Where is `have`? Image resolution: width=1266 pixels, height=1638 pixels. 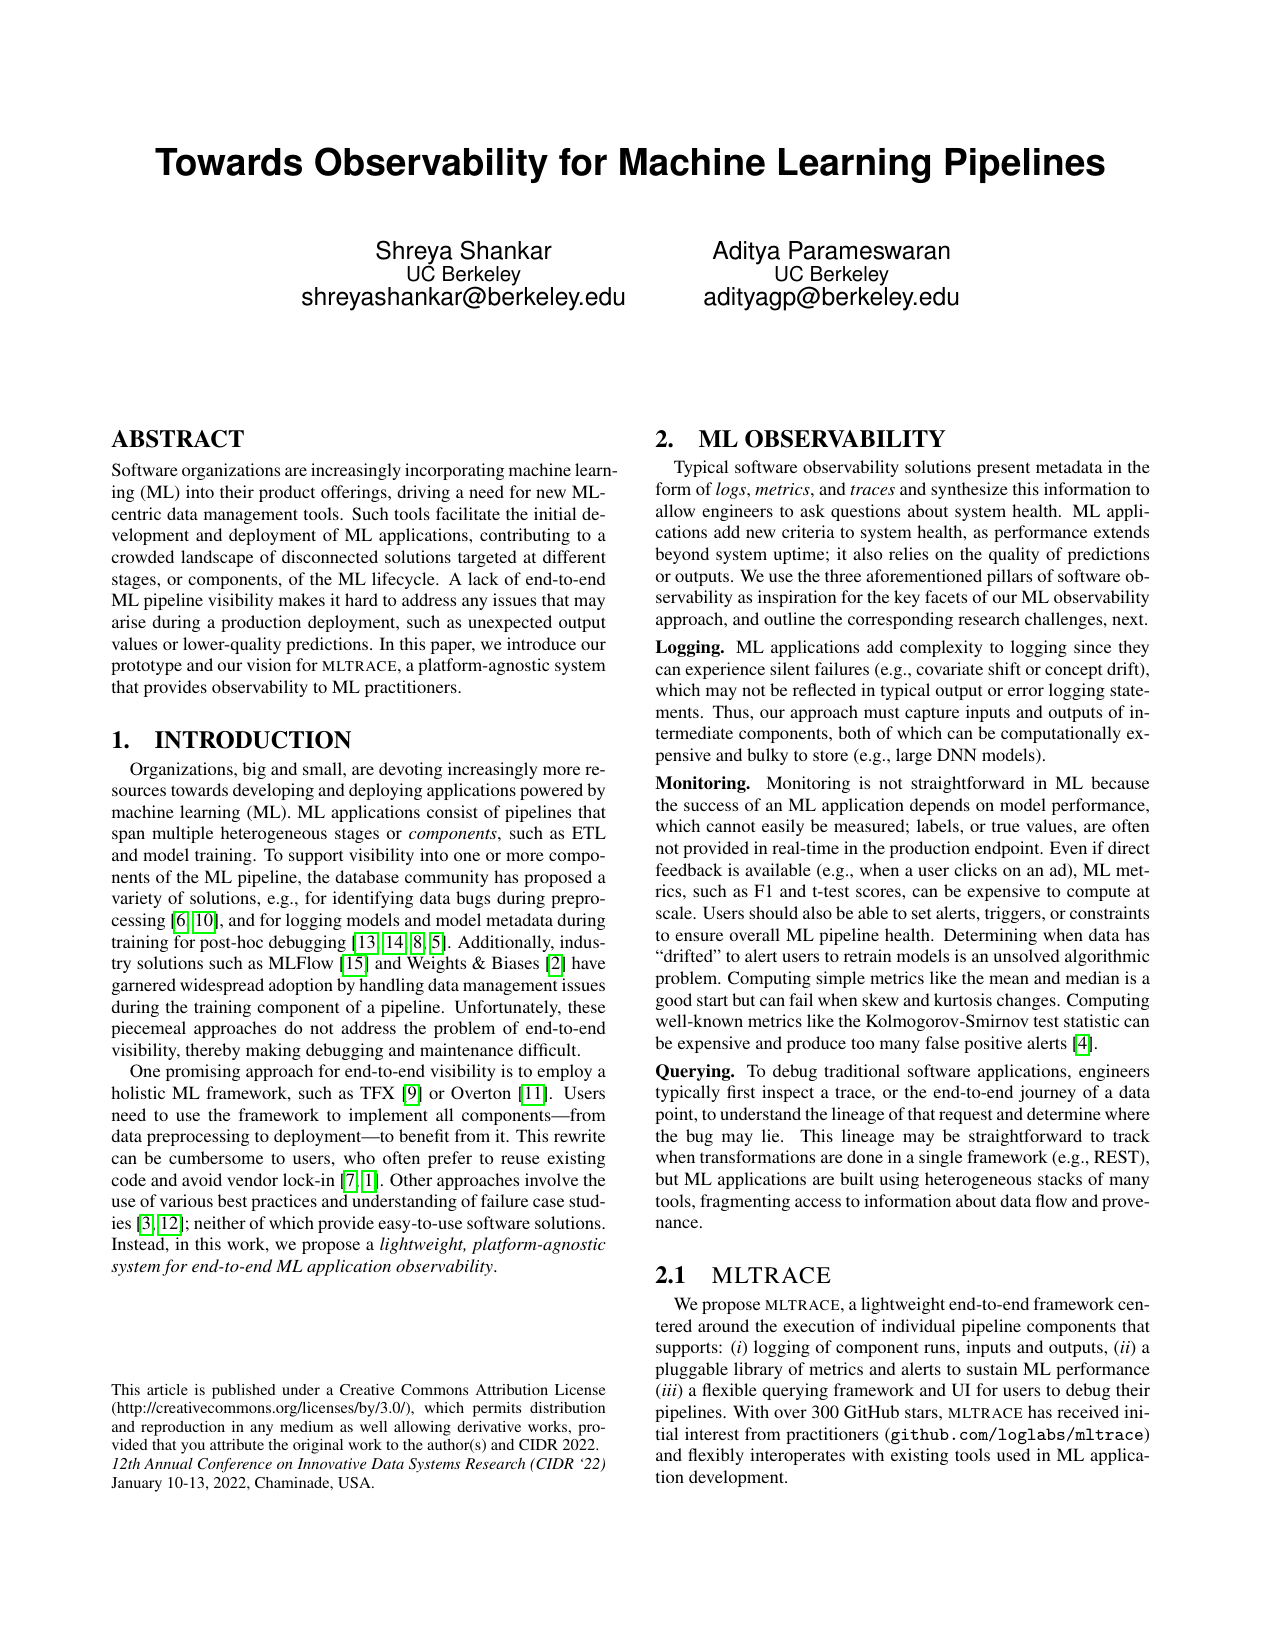 have is located at coordinates (588, 962).
